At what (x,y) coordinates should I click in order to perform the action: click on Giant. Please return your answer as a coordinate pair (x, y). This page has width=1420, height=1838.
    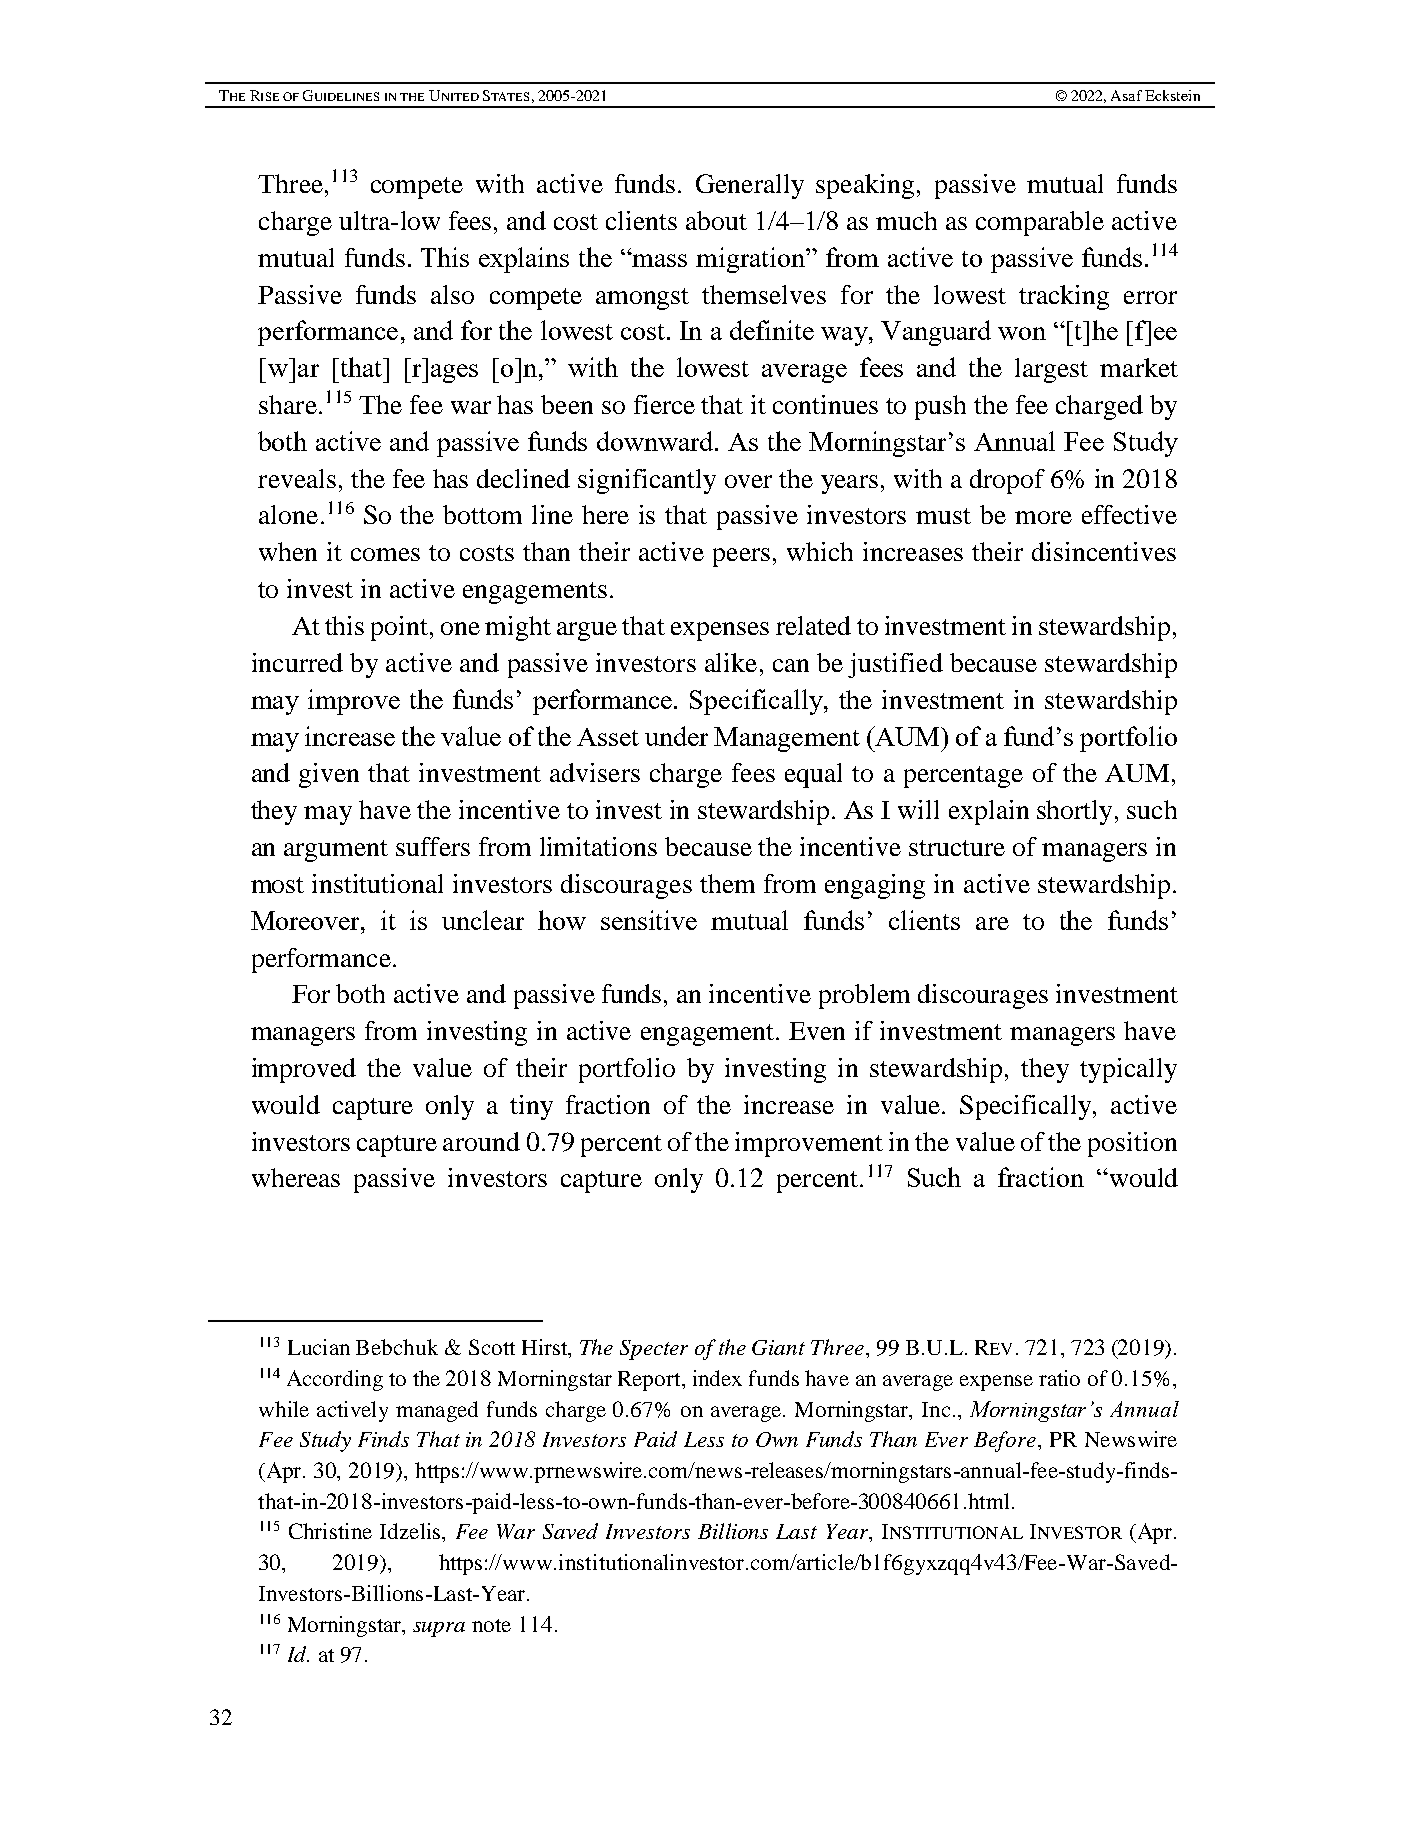
    Looking at the image, I should click on (778, 1347).
